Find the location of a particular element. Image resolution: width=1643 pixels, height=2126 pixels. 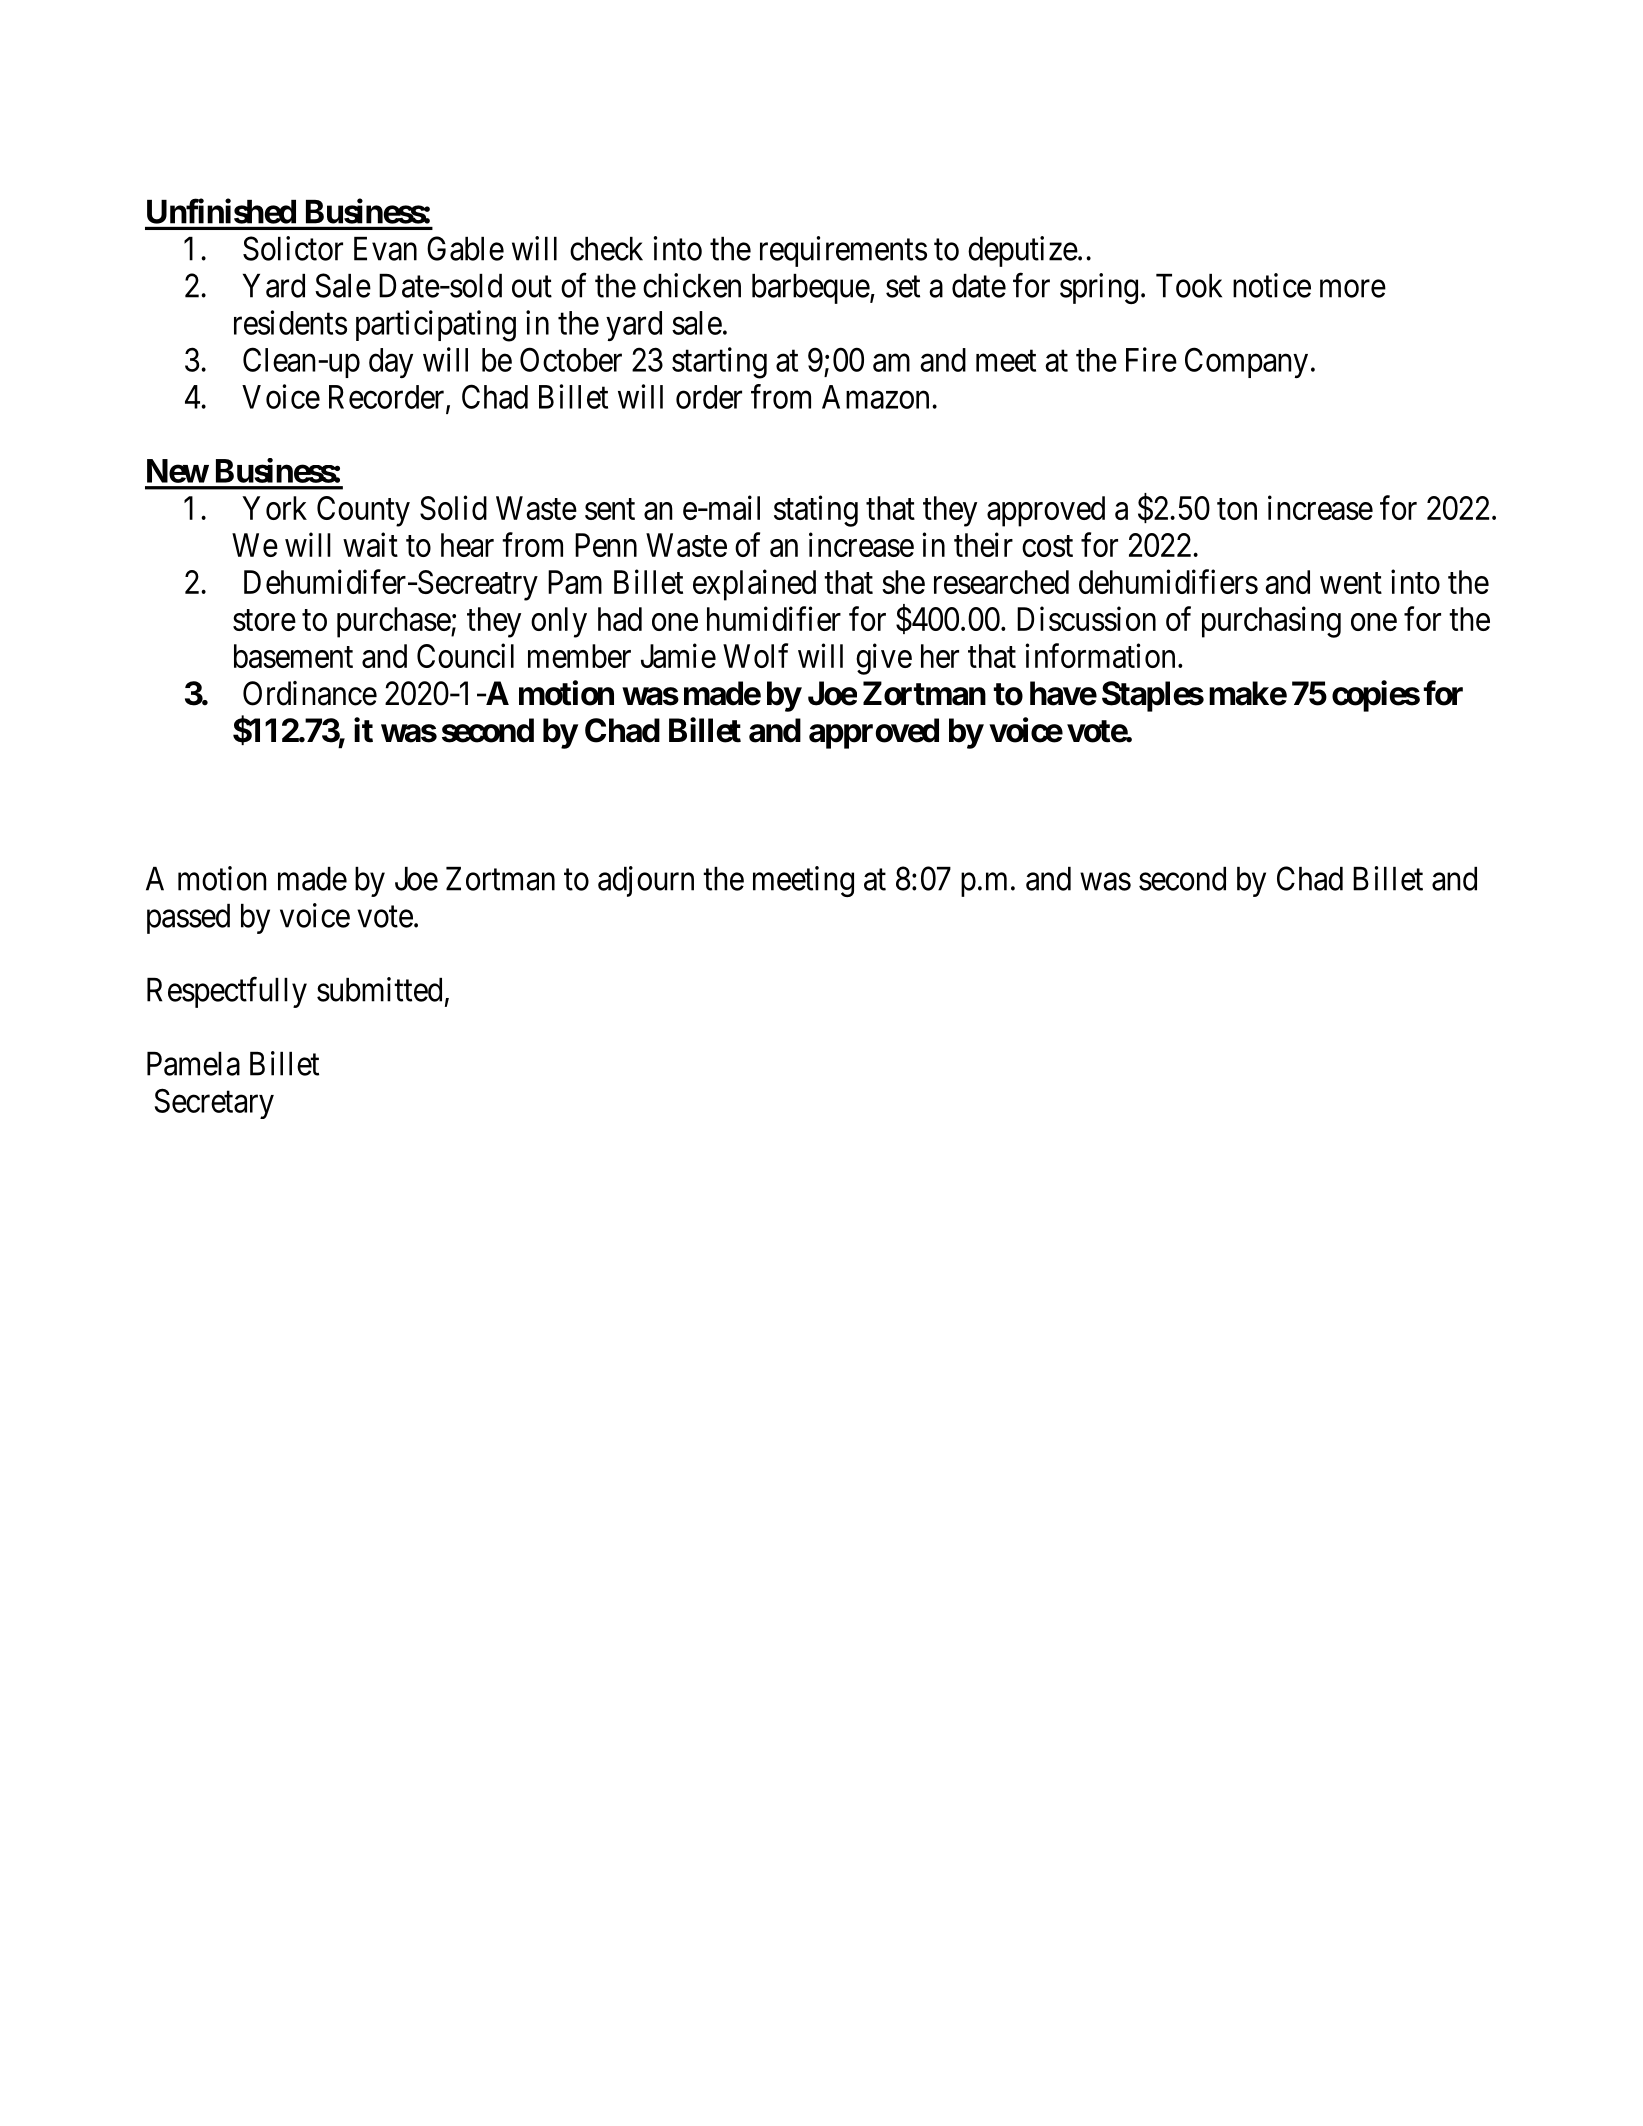

Took is located at coordinates (1189, 286).
